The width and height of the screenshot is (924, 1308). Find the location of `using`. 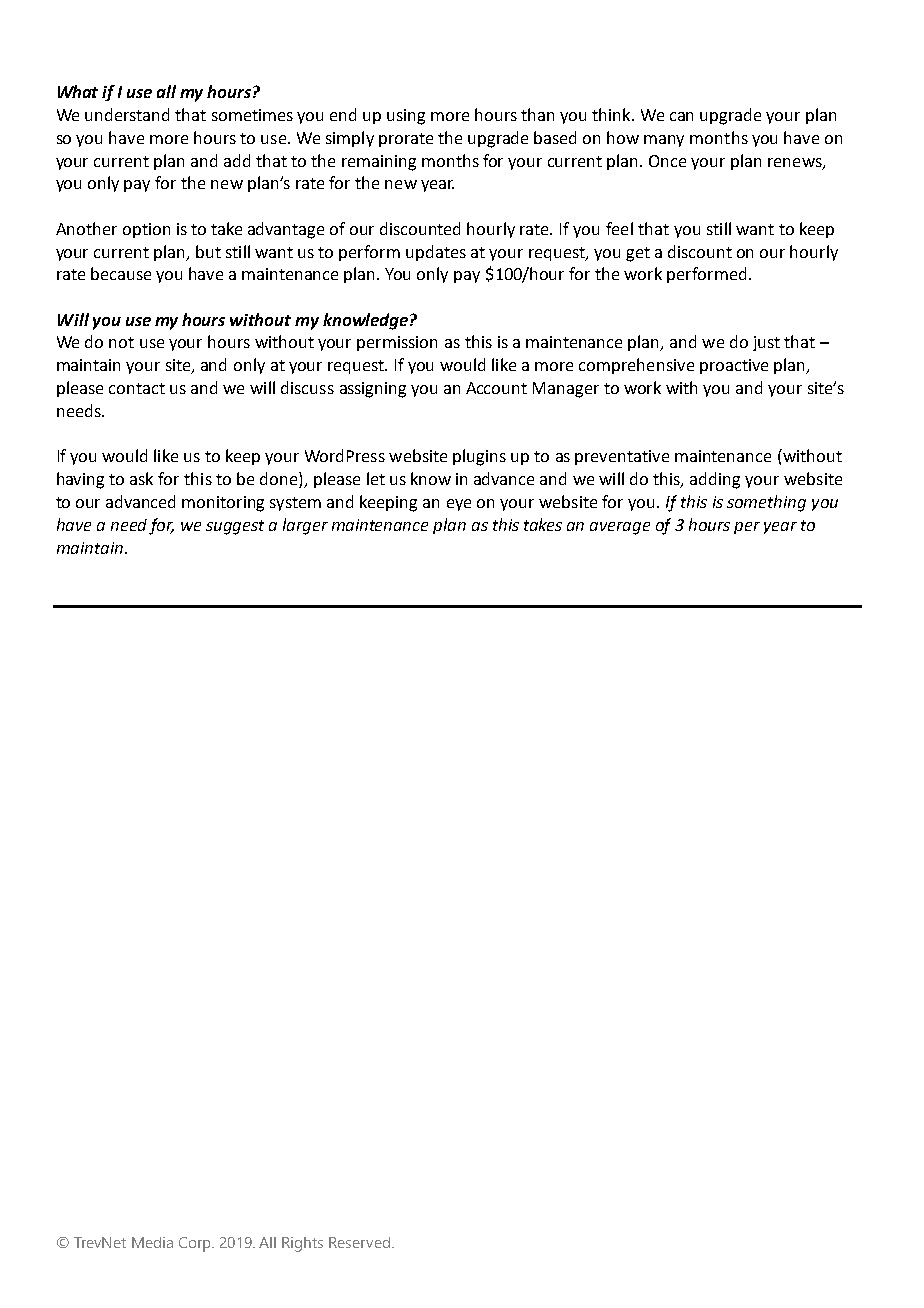

using is located at coordinates (406, 117).
